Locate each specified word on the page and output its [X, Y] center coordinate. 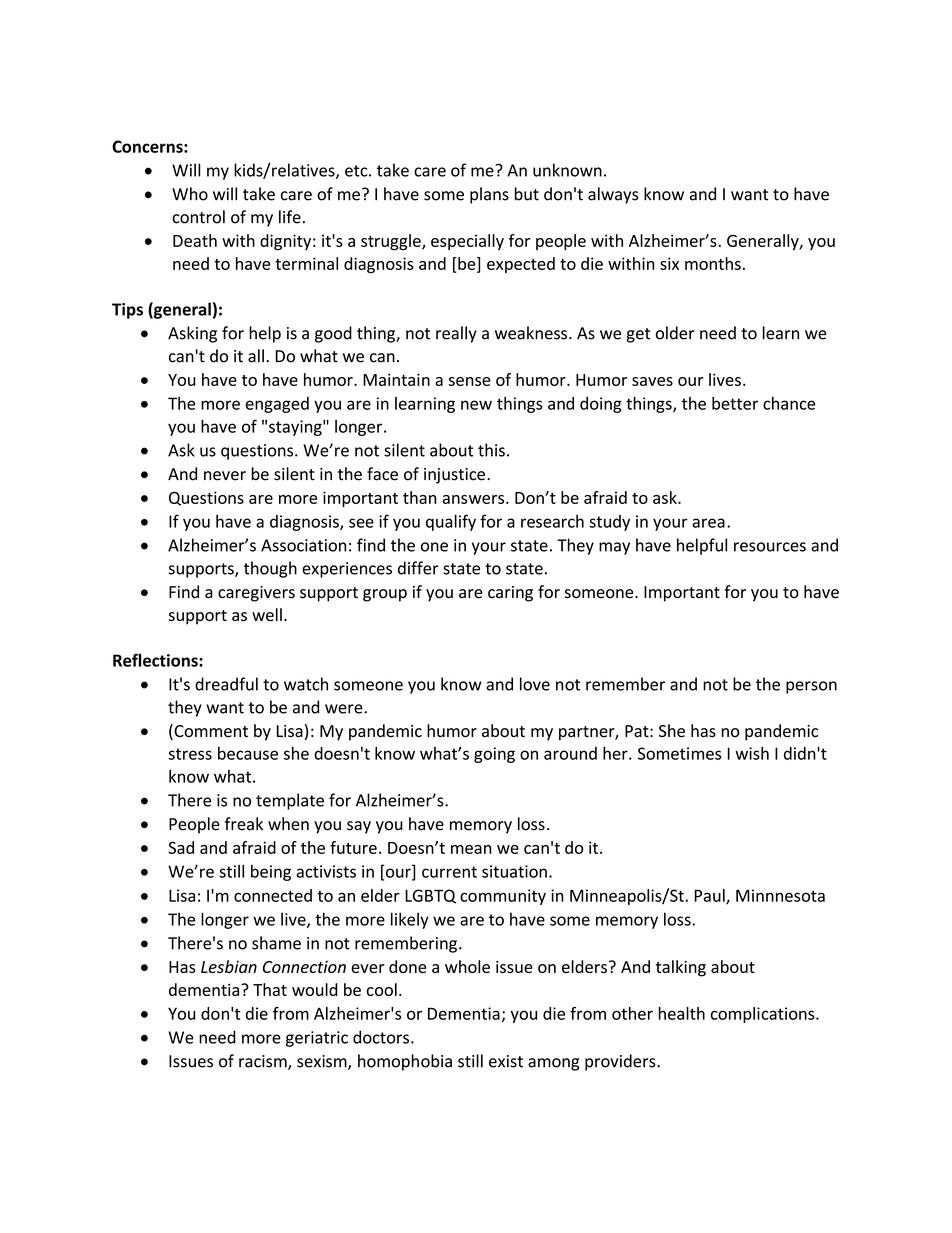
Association [303, 545]
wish [752, 753]
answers [474, 499]
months [713, 263]
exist [506, 1061]
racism [264, 1062]
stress [190, 754]
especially [467, 242]
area [708, 523]
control [198, 217]
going [494, 755]
